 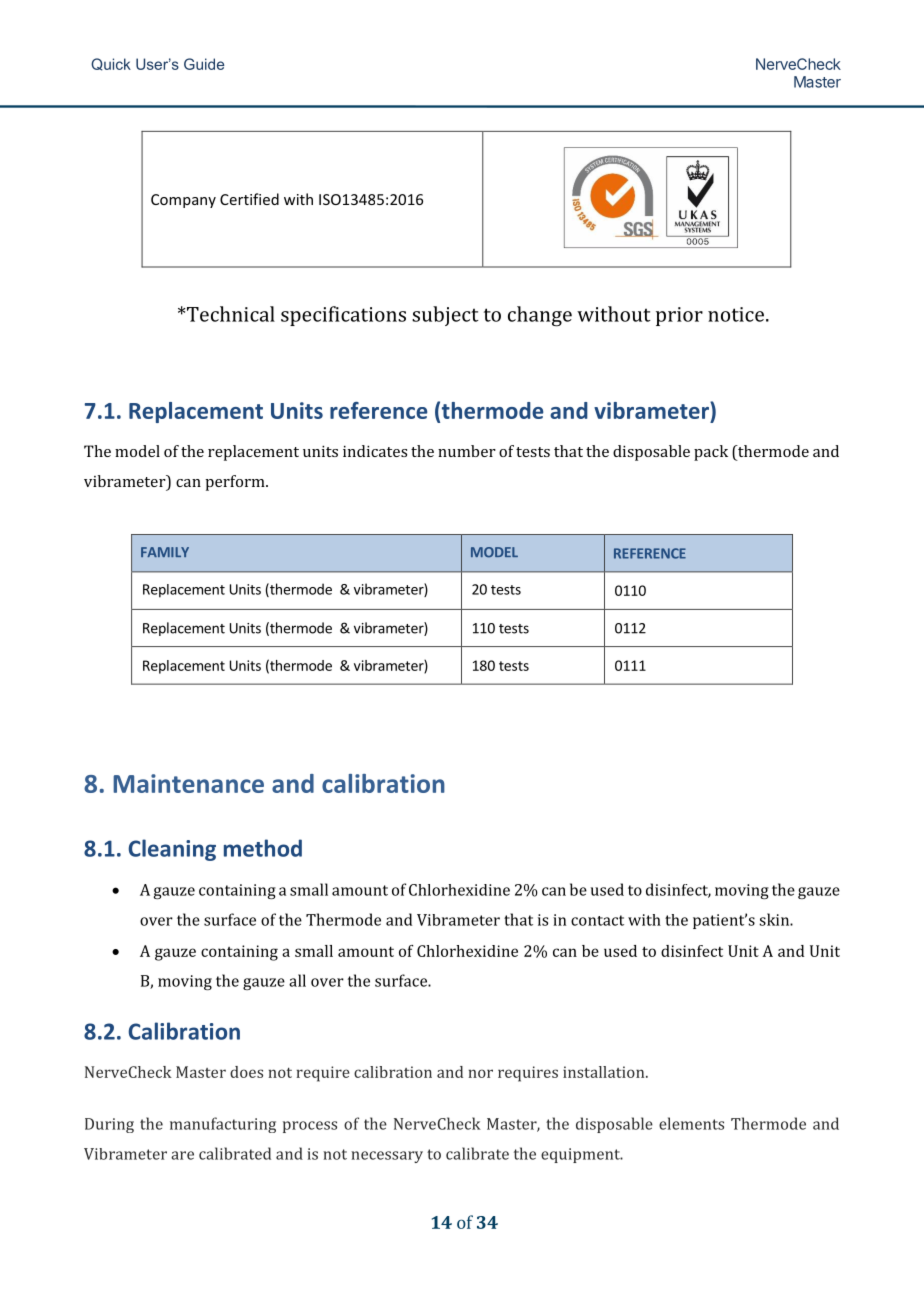 I want to click on subject, so click(x=445, y=316).
